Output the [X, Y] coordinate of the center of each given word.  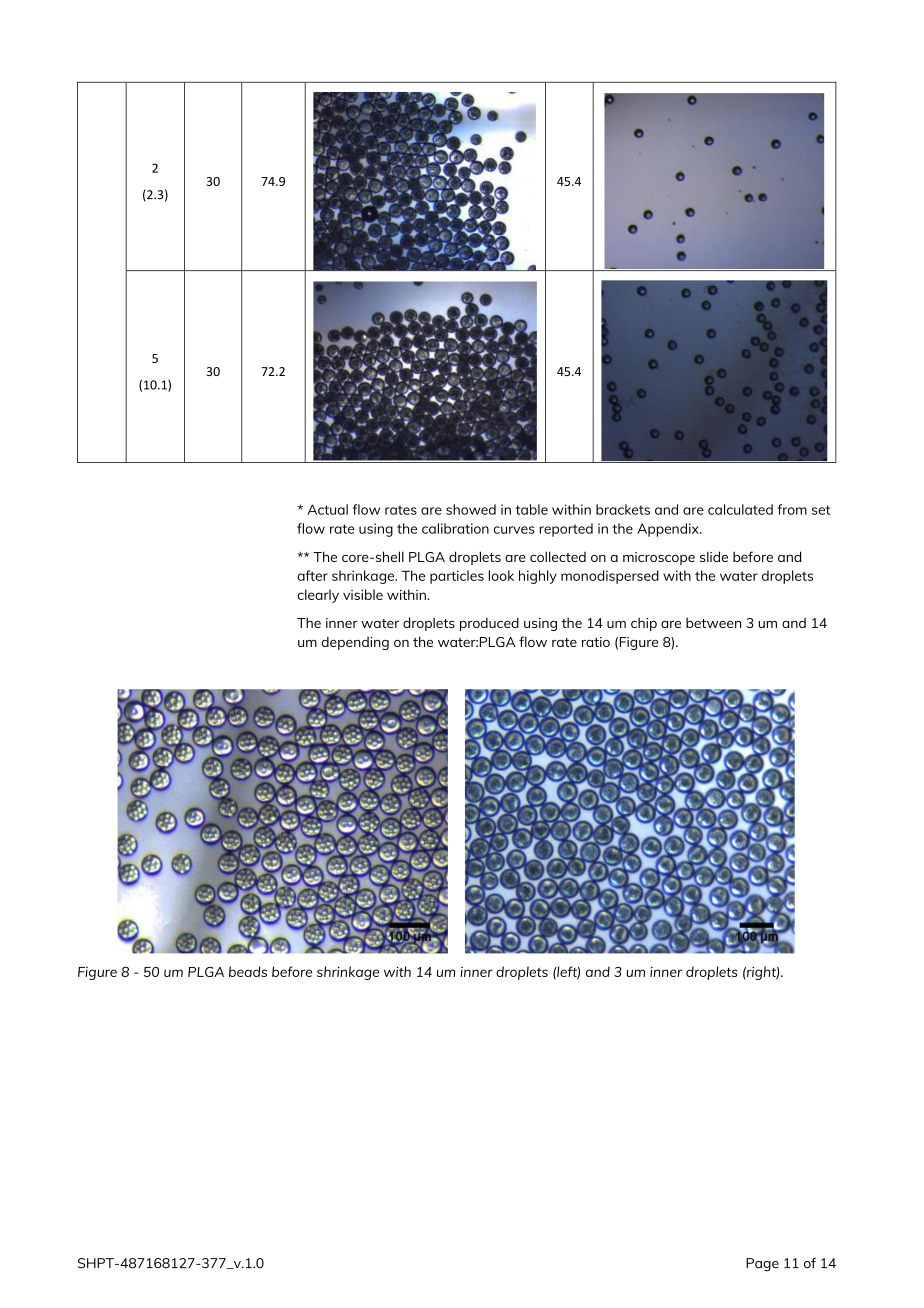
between [713, 622]
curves [514, 530]
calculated [740, 509]
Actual [327, 509]
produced [489, 624]
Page [762, 1265]
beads [248, 971]
